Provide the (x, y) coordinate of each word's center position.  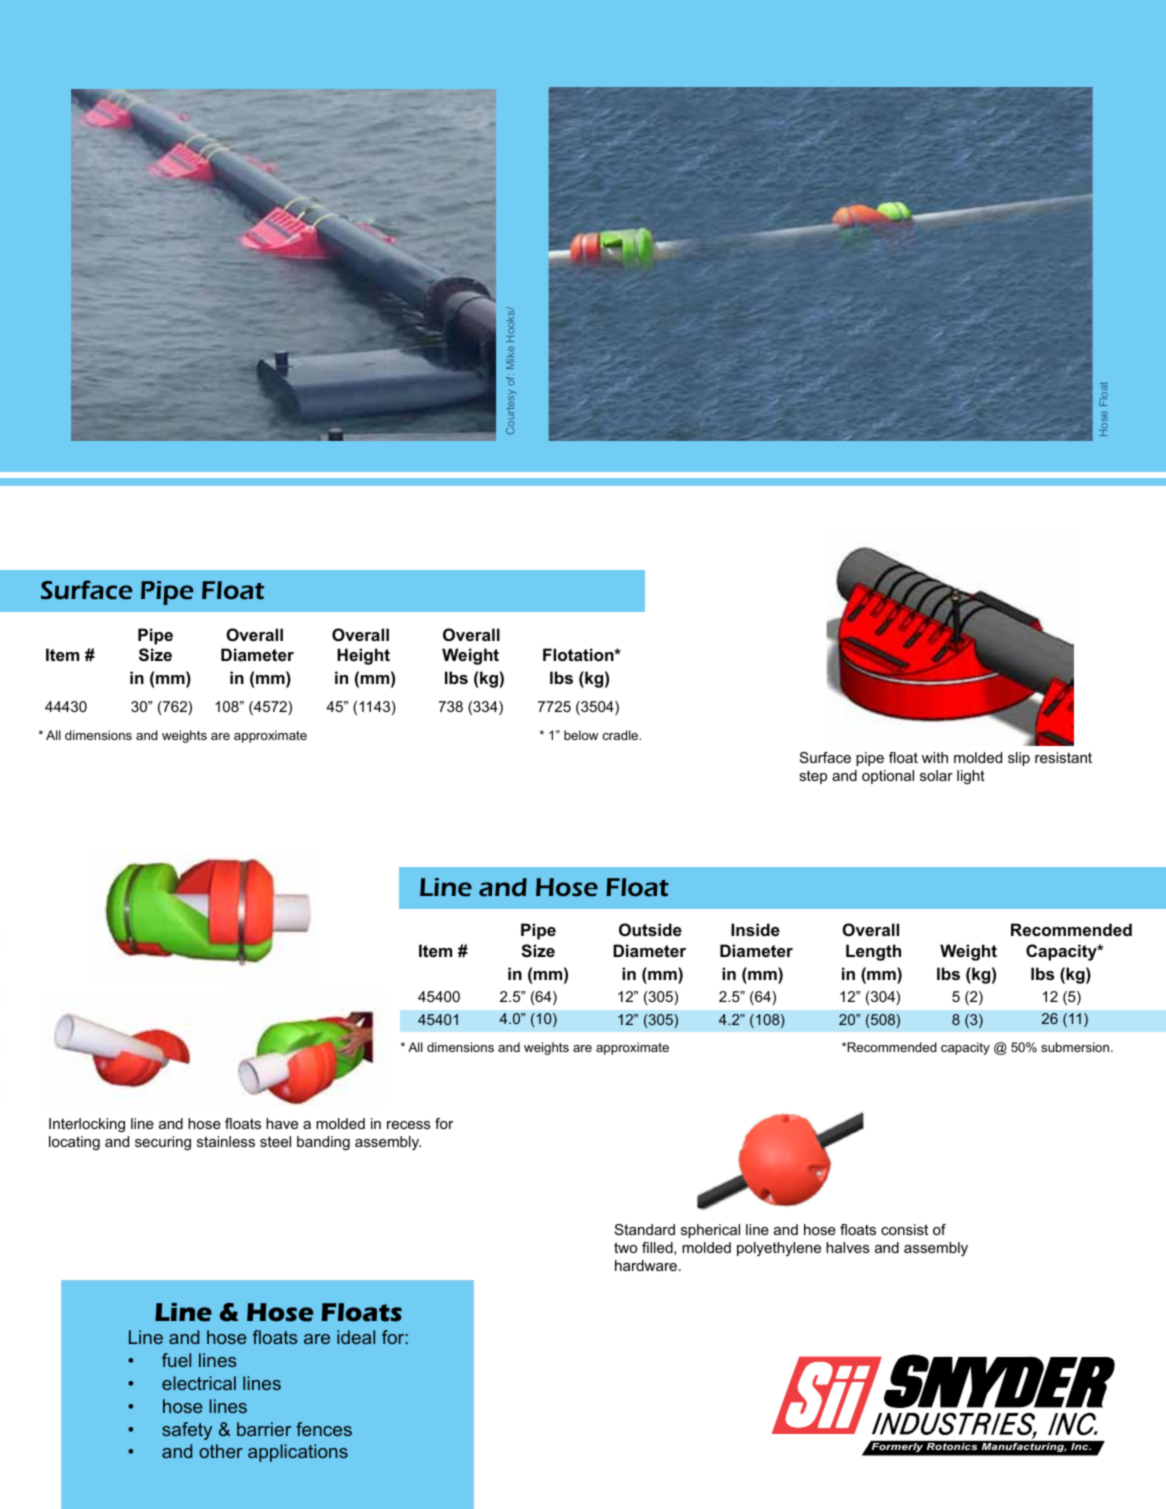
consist (904, 1229)
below (581, 735)
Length (873, 952)
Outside (650, 929)
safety (187, 1431)
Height (363, 656)
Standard (645, 1229)
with (935, 757)
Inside (755, 929)
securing (163, 1143)
